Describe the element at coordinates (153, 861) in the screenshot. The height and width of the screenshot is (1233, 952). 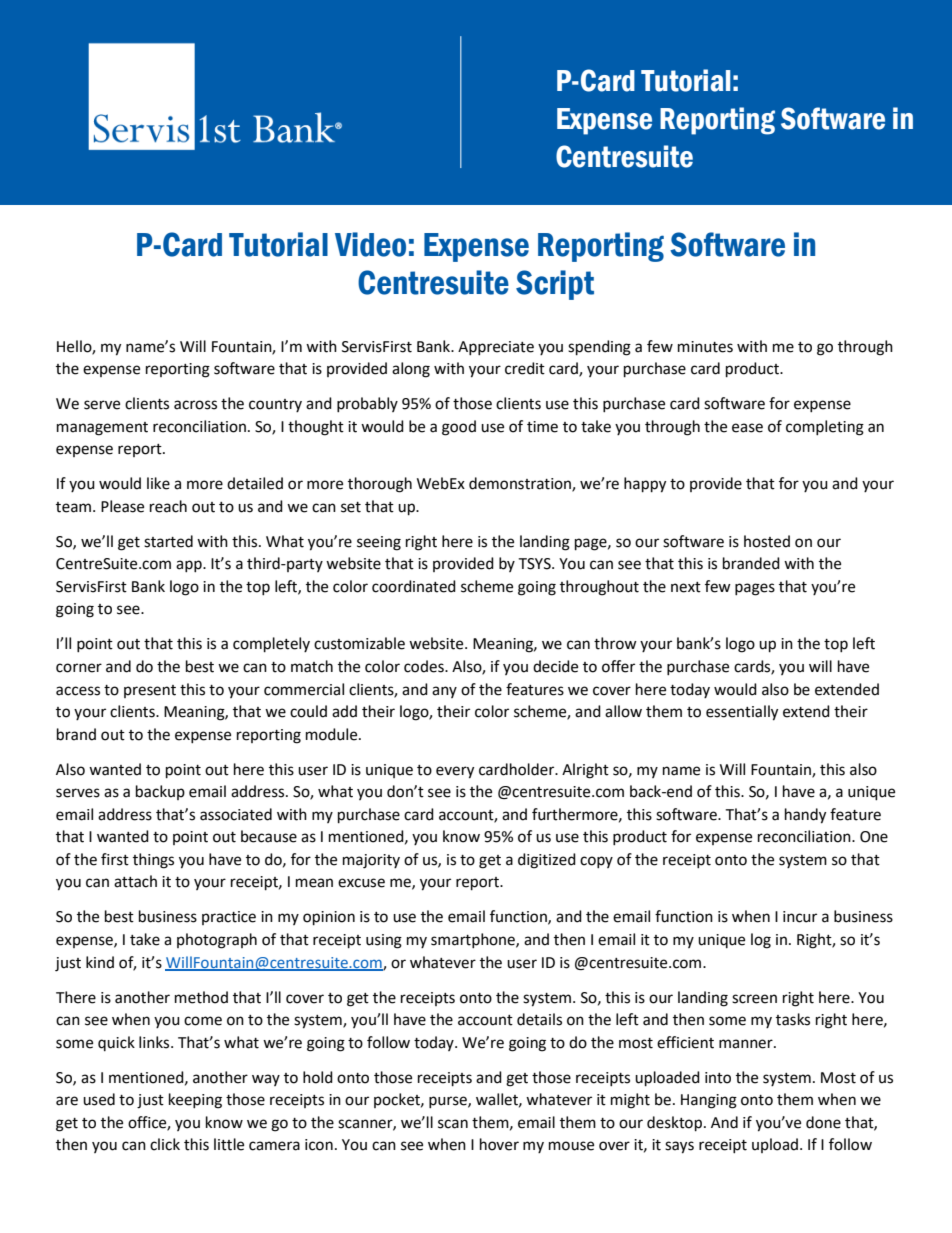
I see `things` at that location.
